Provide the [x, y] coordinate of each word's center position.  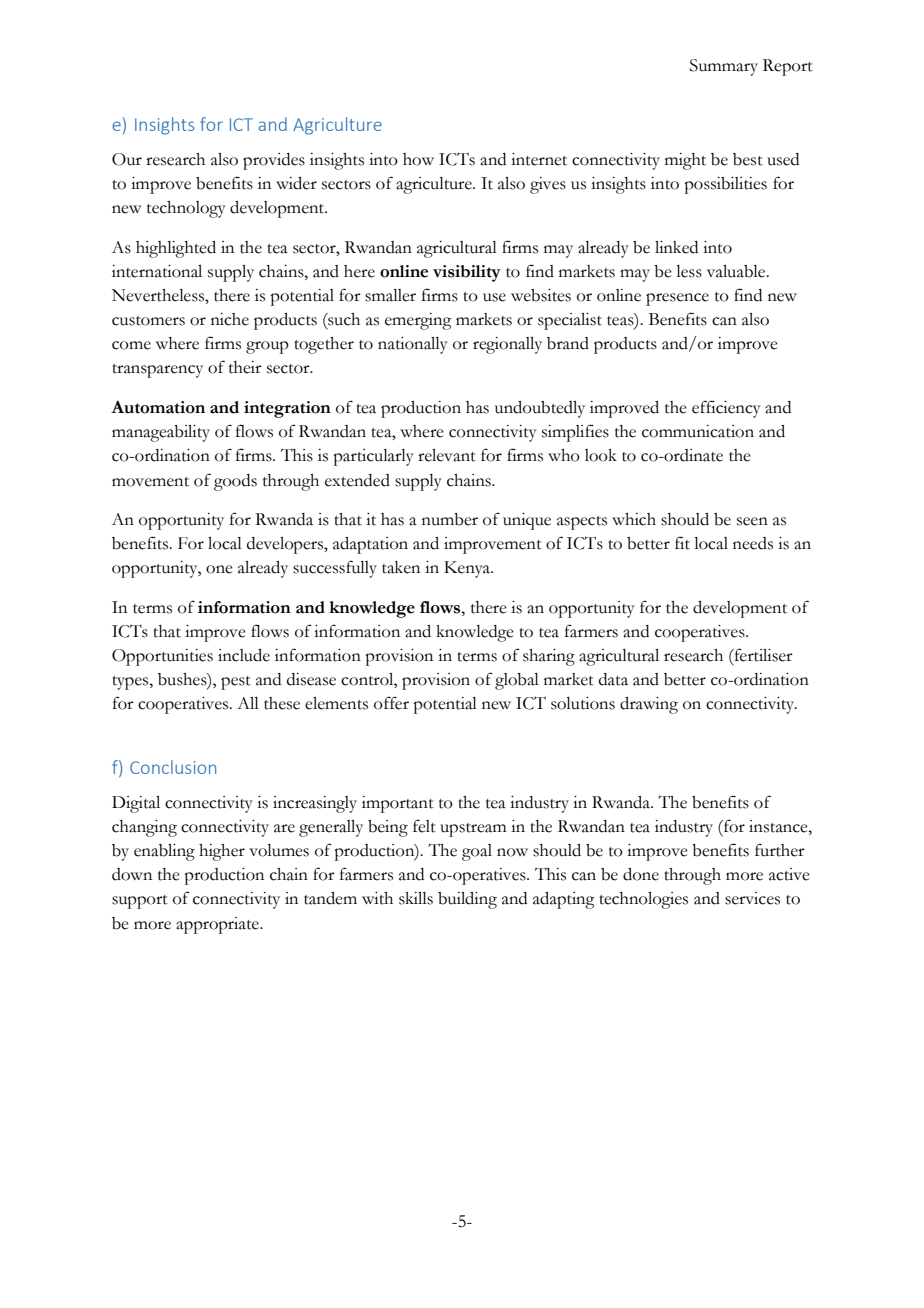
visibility [467, 273]
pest [236, 683]
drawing [649, 705]
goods [235, 482]
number [450, 519]
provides [274, 161]
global [517, 681]
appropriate [218, 925]
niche [230, 319]
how [418, 159]
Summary [724, 67]
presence [677, 299]
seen [752, 521]
